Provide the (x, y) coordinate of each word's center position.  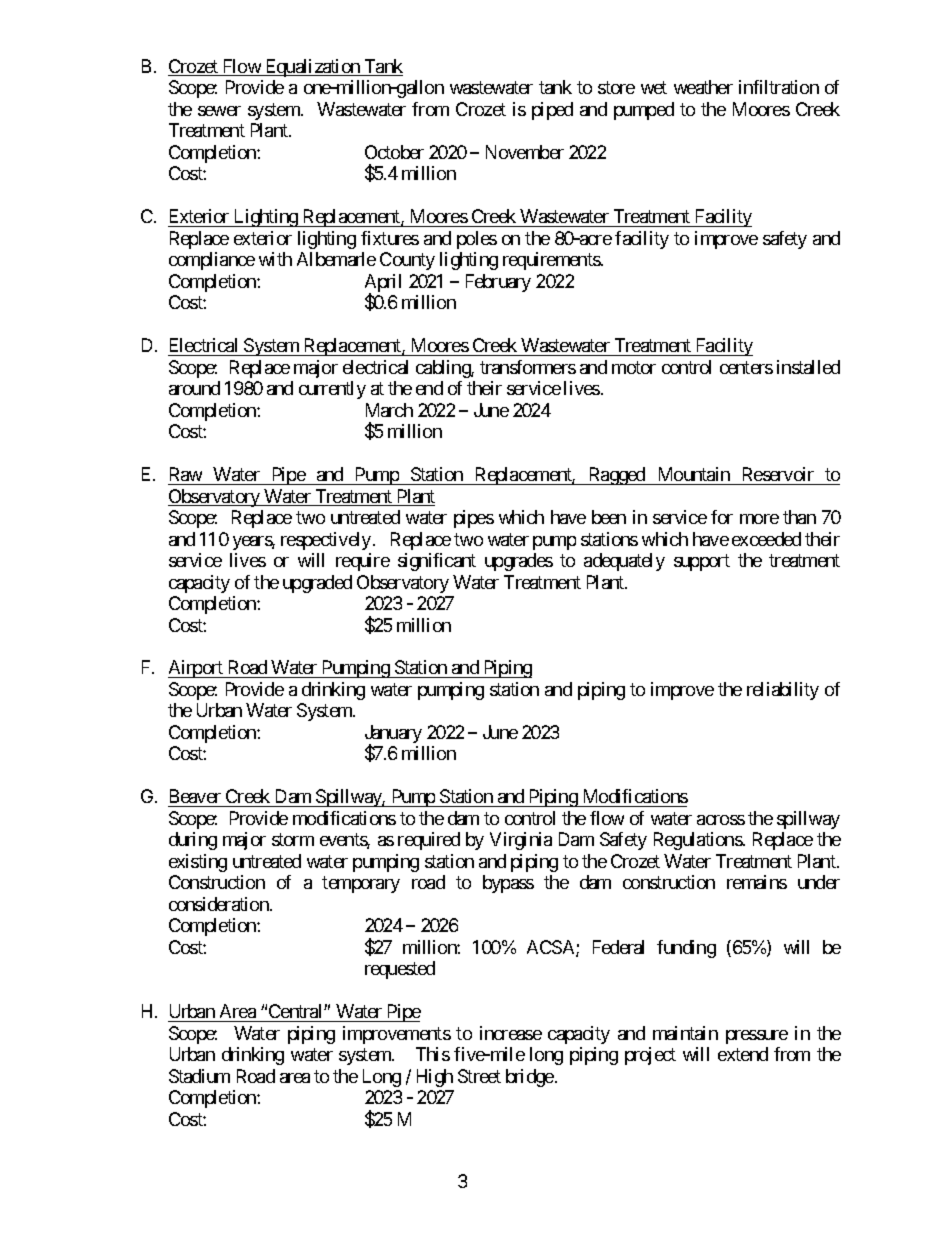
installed (808, 367)
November (525, 152)
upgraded (317, 584)
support (702, 562)
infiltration (779, 87)
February (498, 283)
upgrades (519, 562)
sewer (219, 111)
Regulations (698, 841)
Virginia (521, 841)
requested (400, 970)
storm (293, 840)
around (194, 388)
